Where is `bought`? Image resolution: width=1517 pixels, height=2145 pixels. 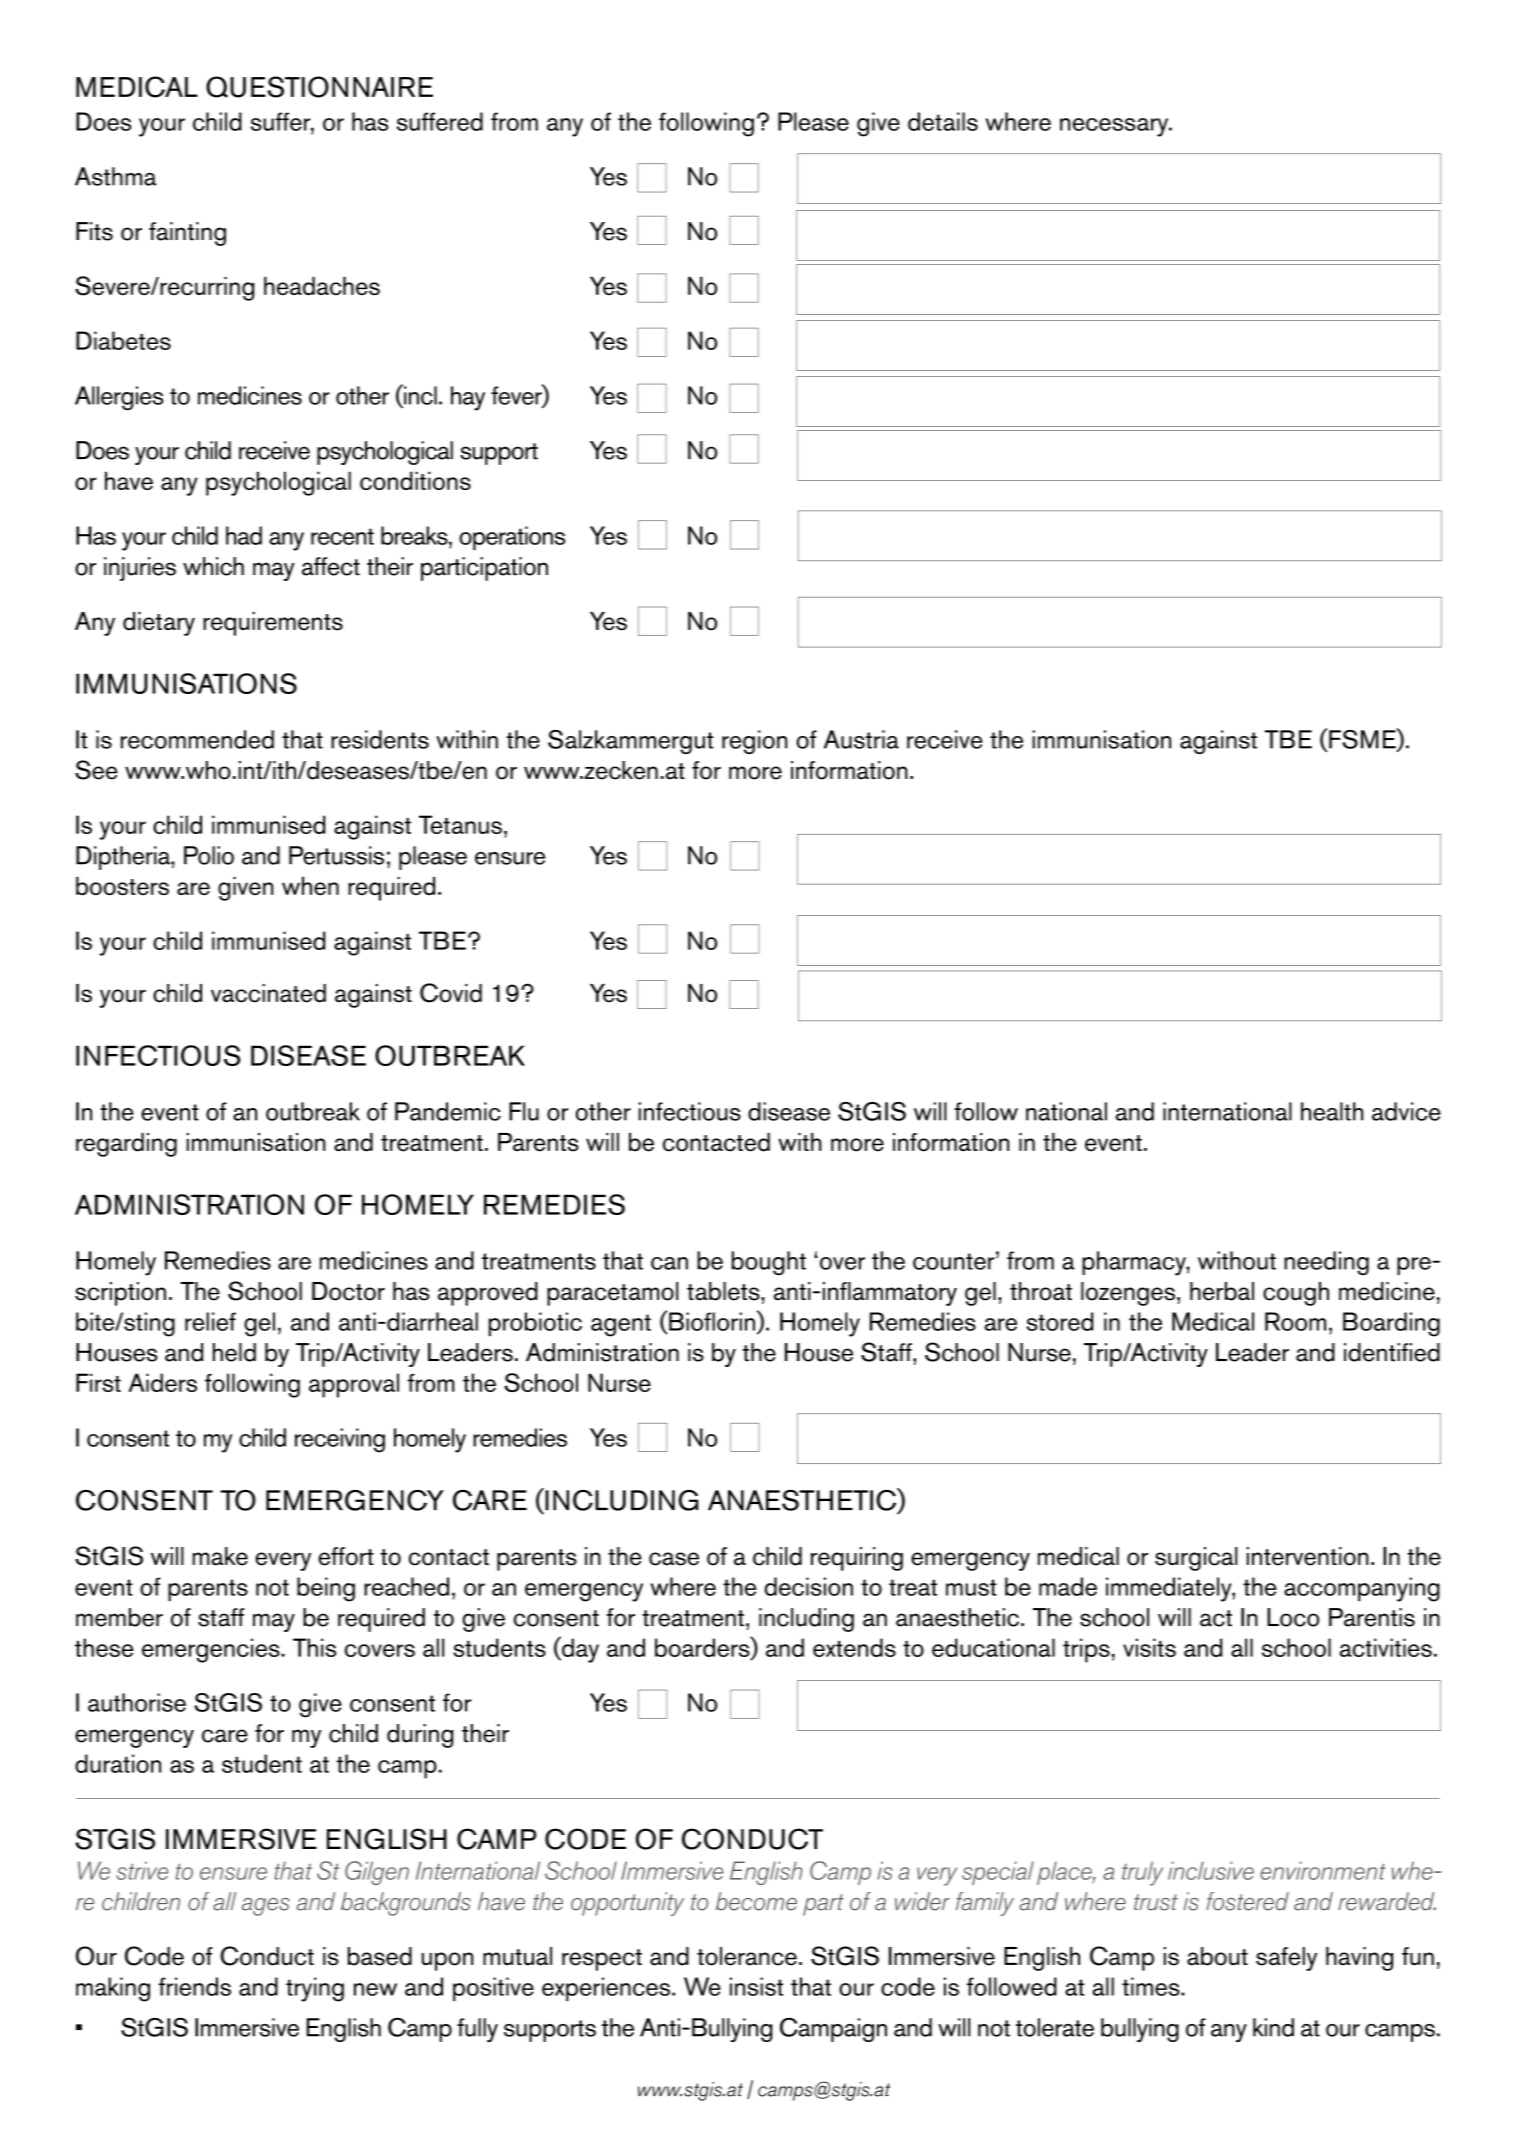
bought is located at coordinates (769, 1263).
